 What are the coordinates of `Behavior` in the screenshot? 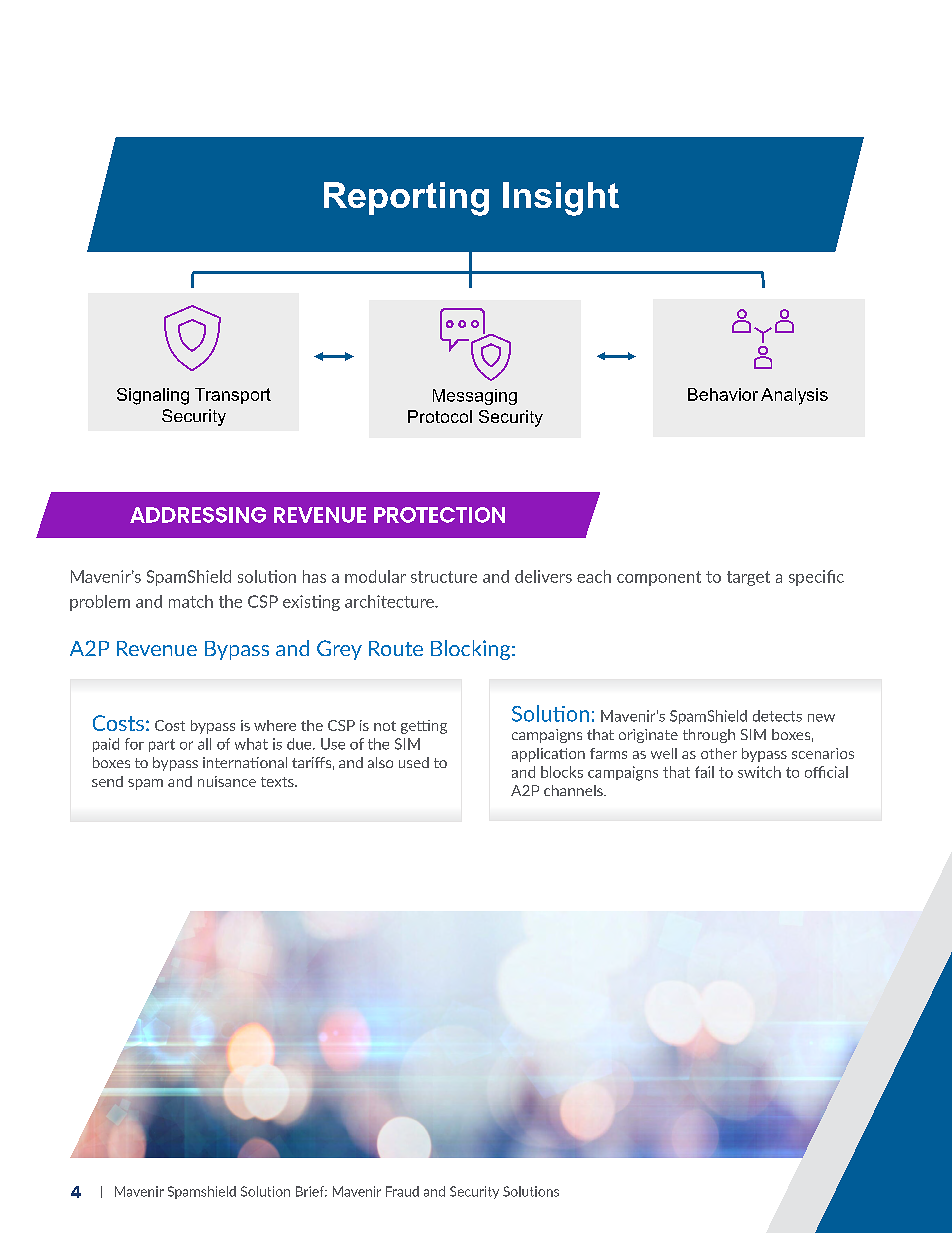 It's located at (723, 394).
